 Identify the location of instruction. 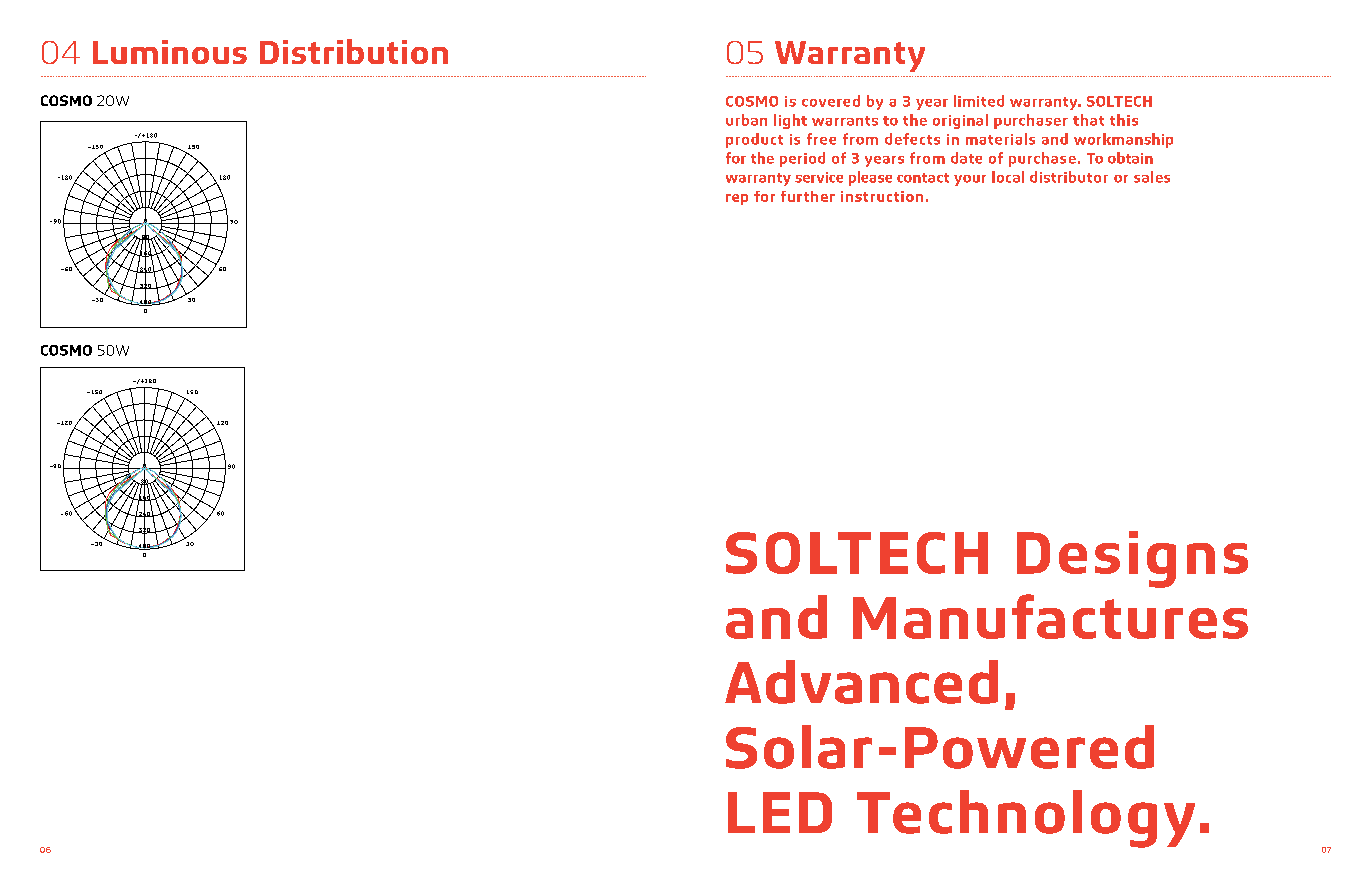
(882, 196).
